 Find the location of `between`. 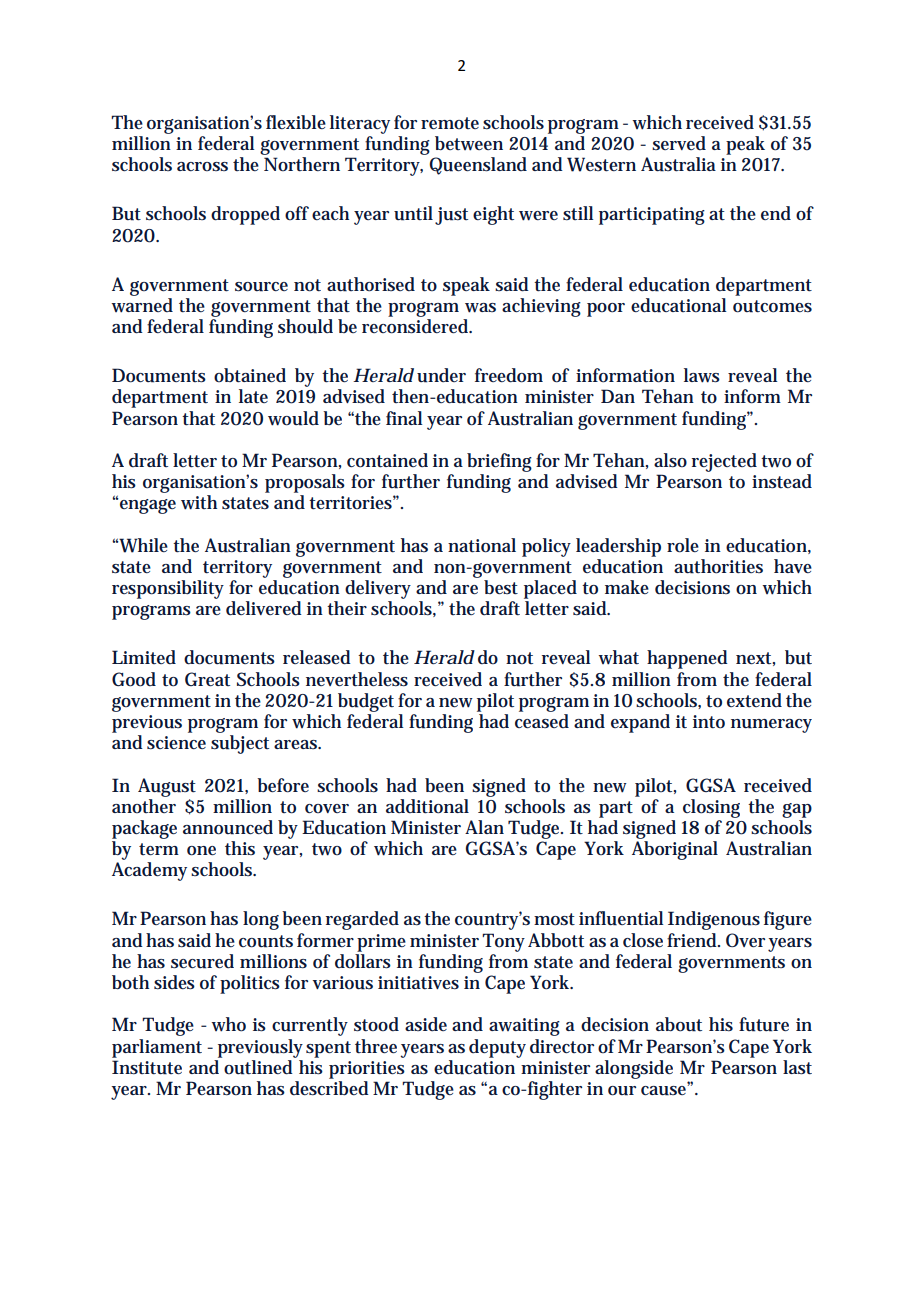

between is located at coordinates (469, 143).
